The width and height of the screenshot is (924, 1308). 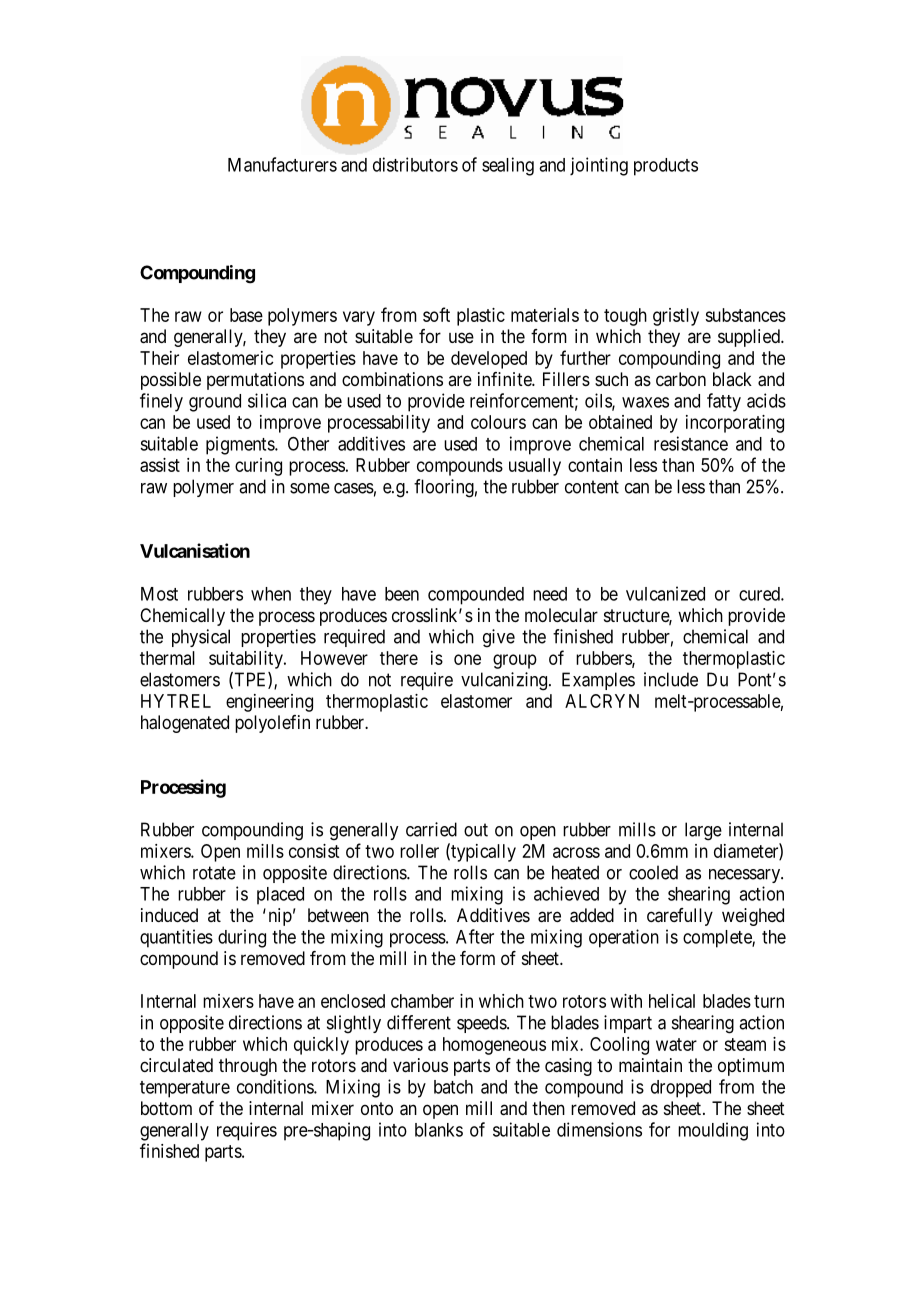 What do you see at coordinates (248, 1067) in the screenshot?
I see `through` at bounding box center [248, 1067].
